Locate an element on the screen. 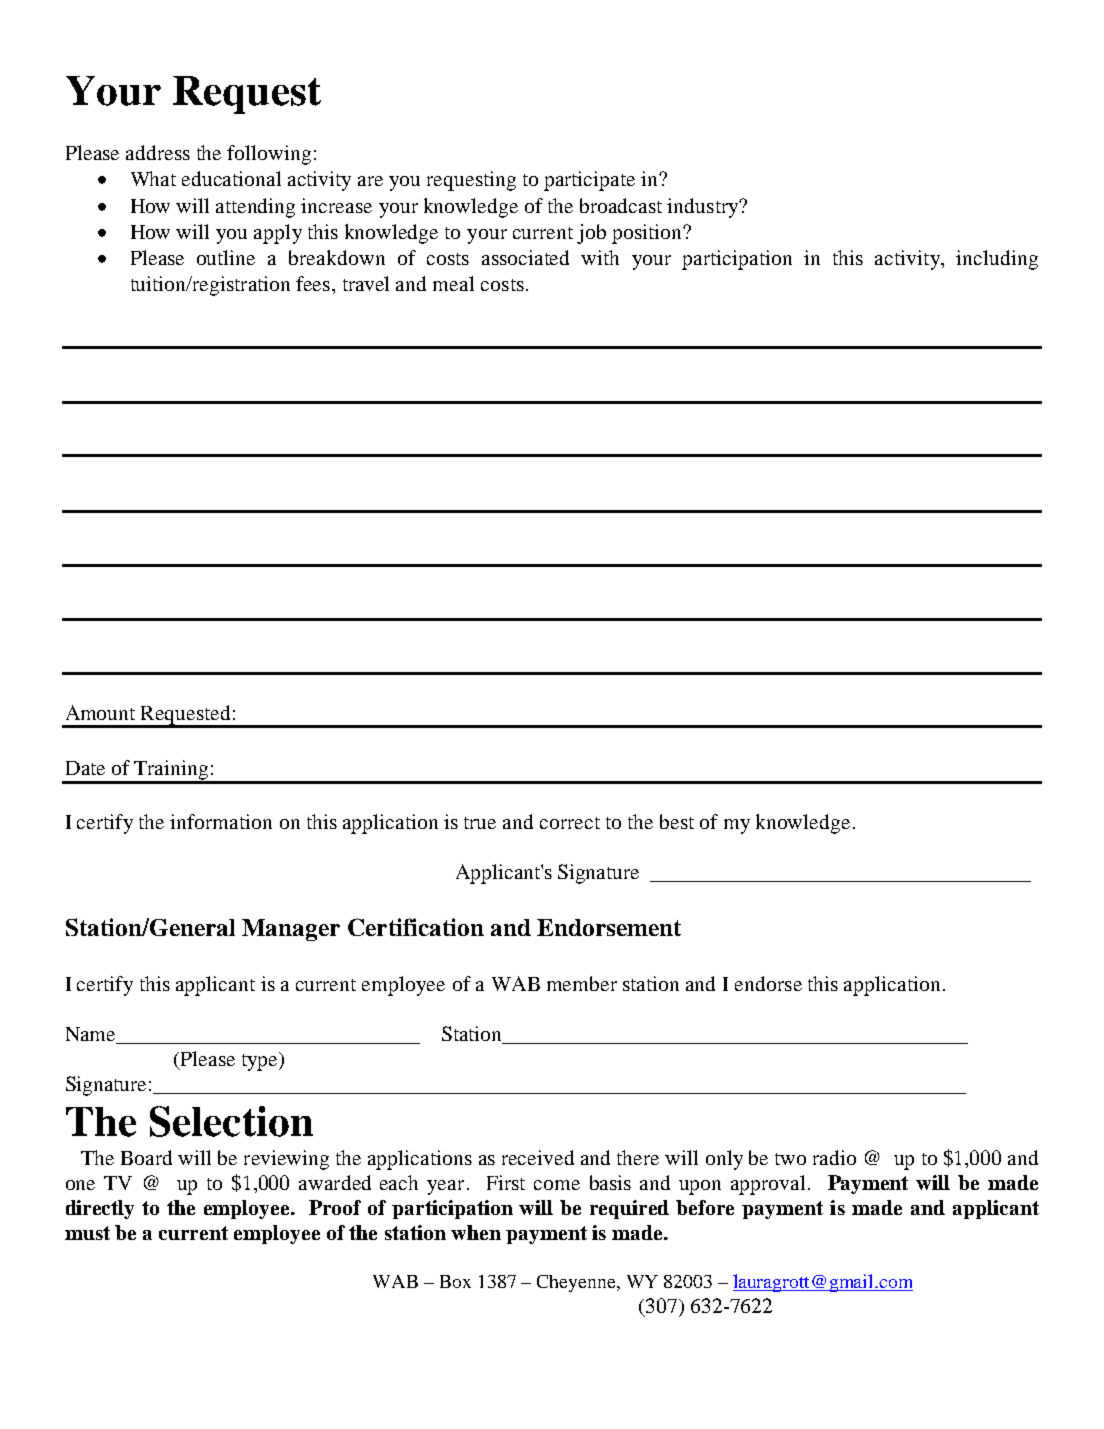 Image resolution: width=1104 pixels, height=1429 pixels. position is located at coordinates (648, 234).
